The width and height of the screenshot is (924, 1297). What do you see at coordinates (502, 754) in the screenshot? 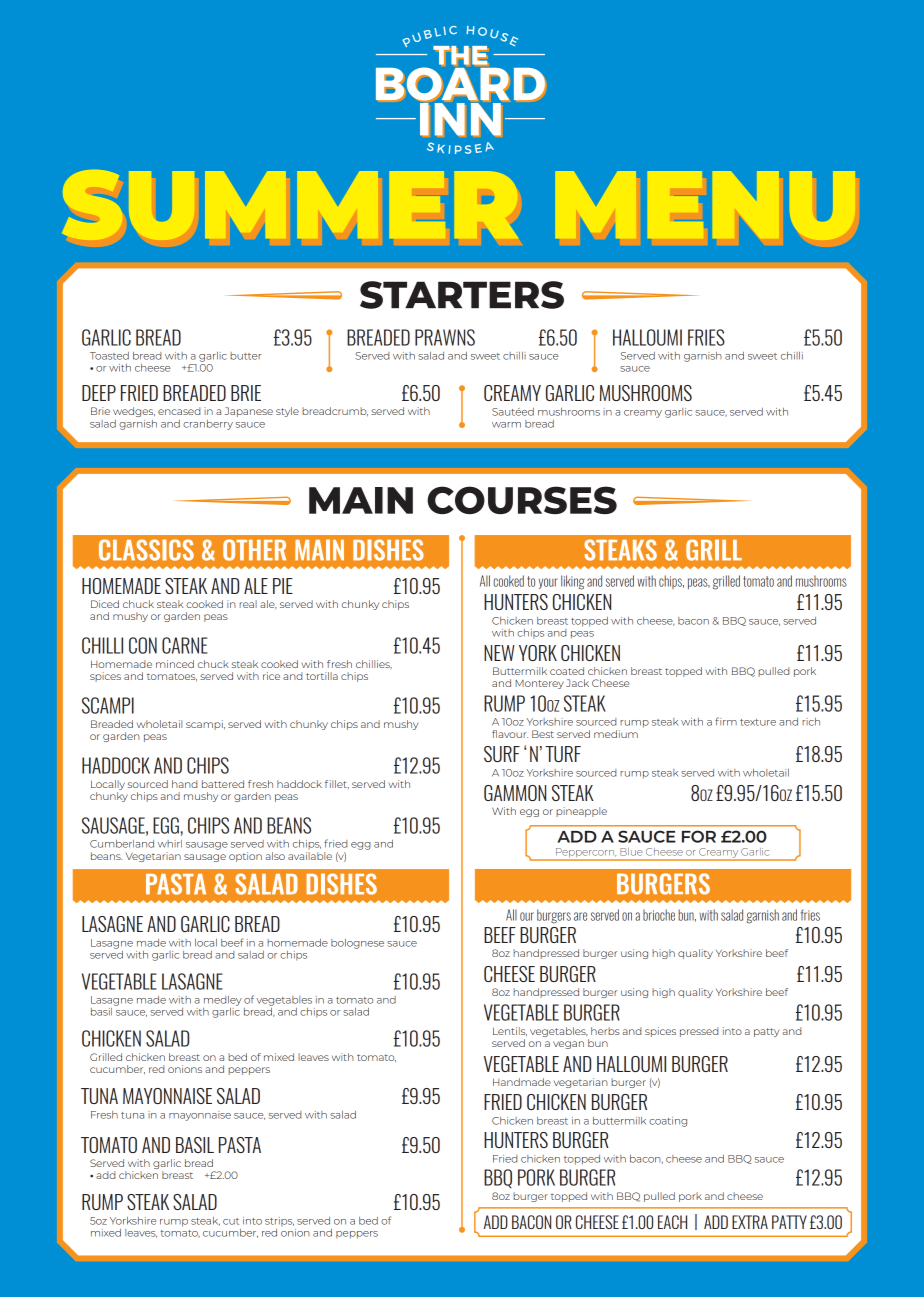
I see `SURF` at bounding box center [502, 754].
